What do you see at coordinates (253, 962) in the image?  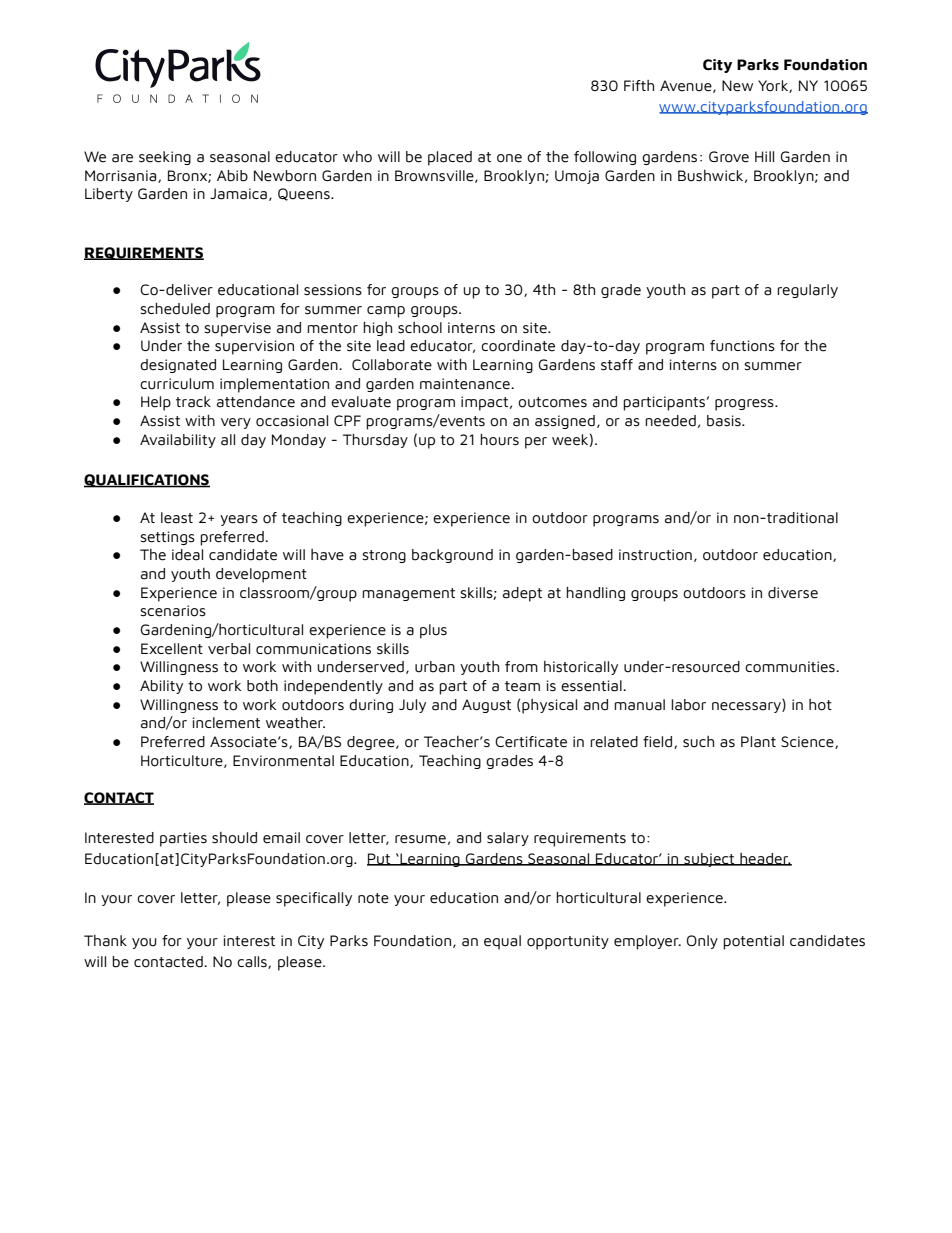 I see `calls` at bounding box center [253, 962].
